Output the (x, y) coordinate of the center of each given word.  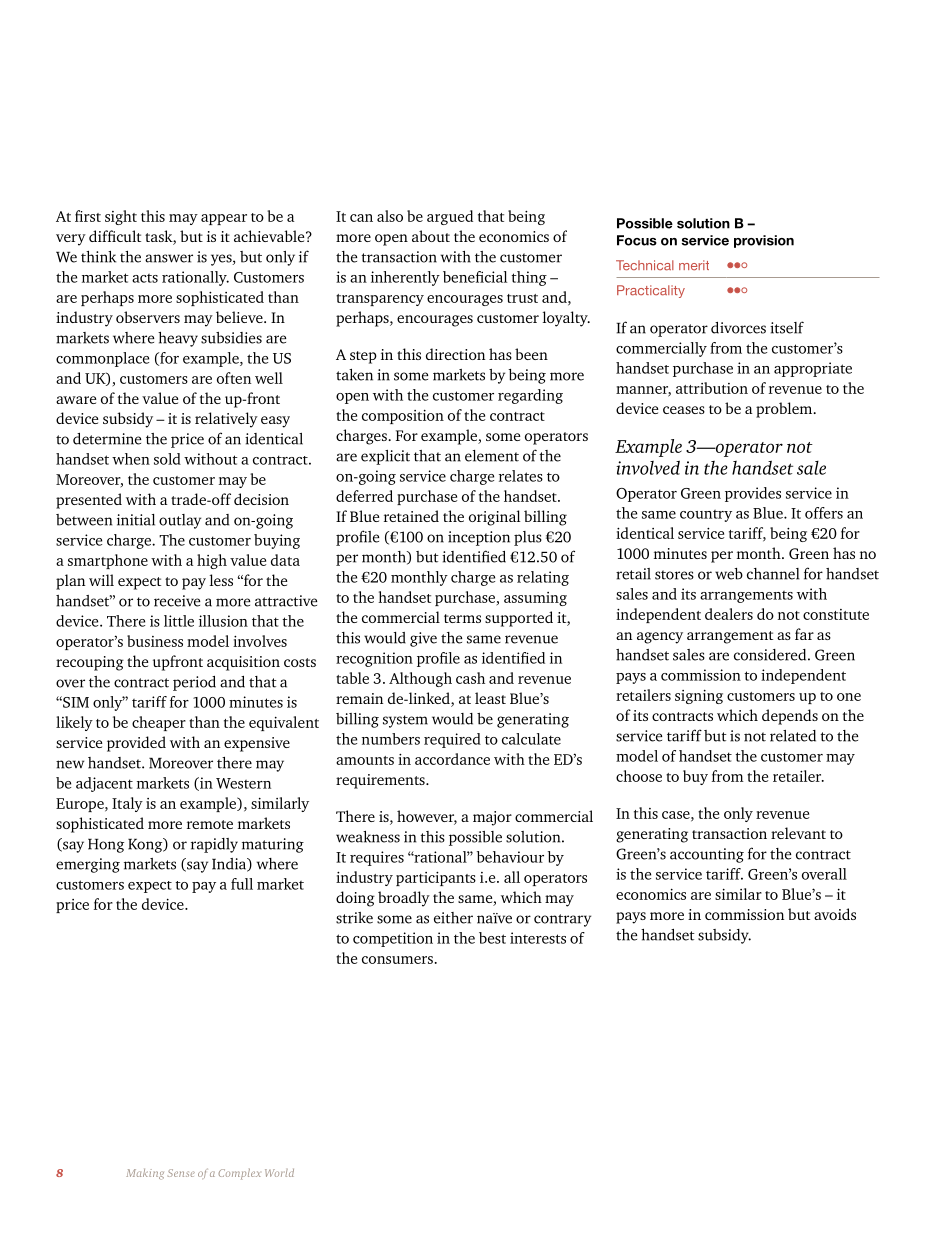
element (492, 456)
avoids (835, 914)
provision (764, 241)
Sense (181, 1173)
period (194, 683)
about (431, 236)
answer (169, 258)
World (279, 1173)
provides (753, 494)
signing (699, 696)
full (242, 884)
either (453, 918)
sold (167, 459)
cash (470, 678)
